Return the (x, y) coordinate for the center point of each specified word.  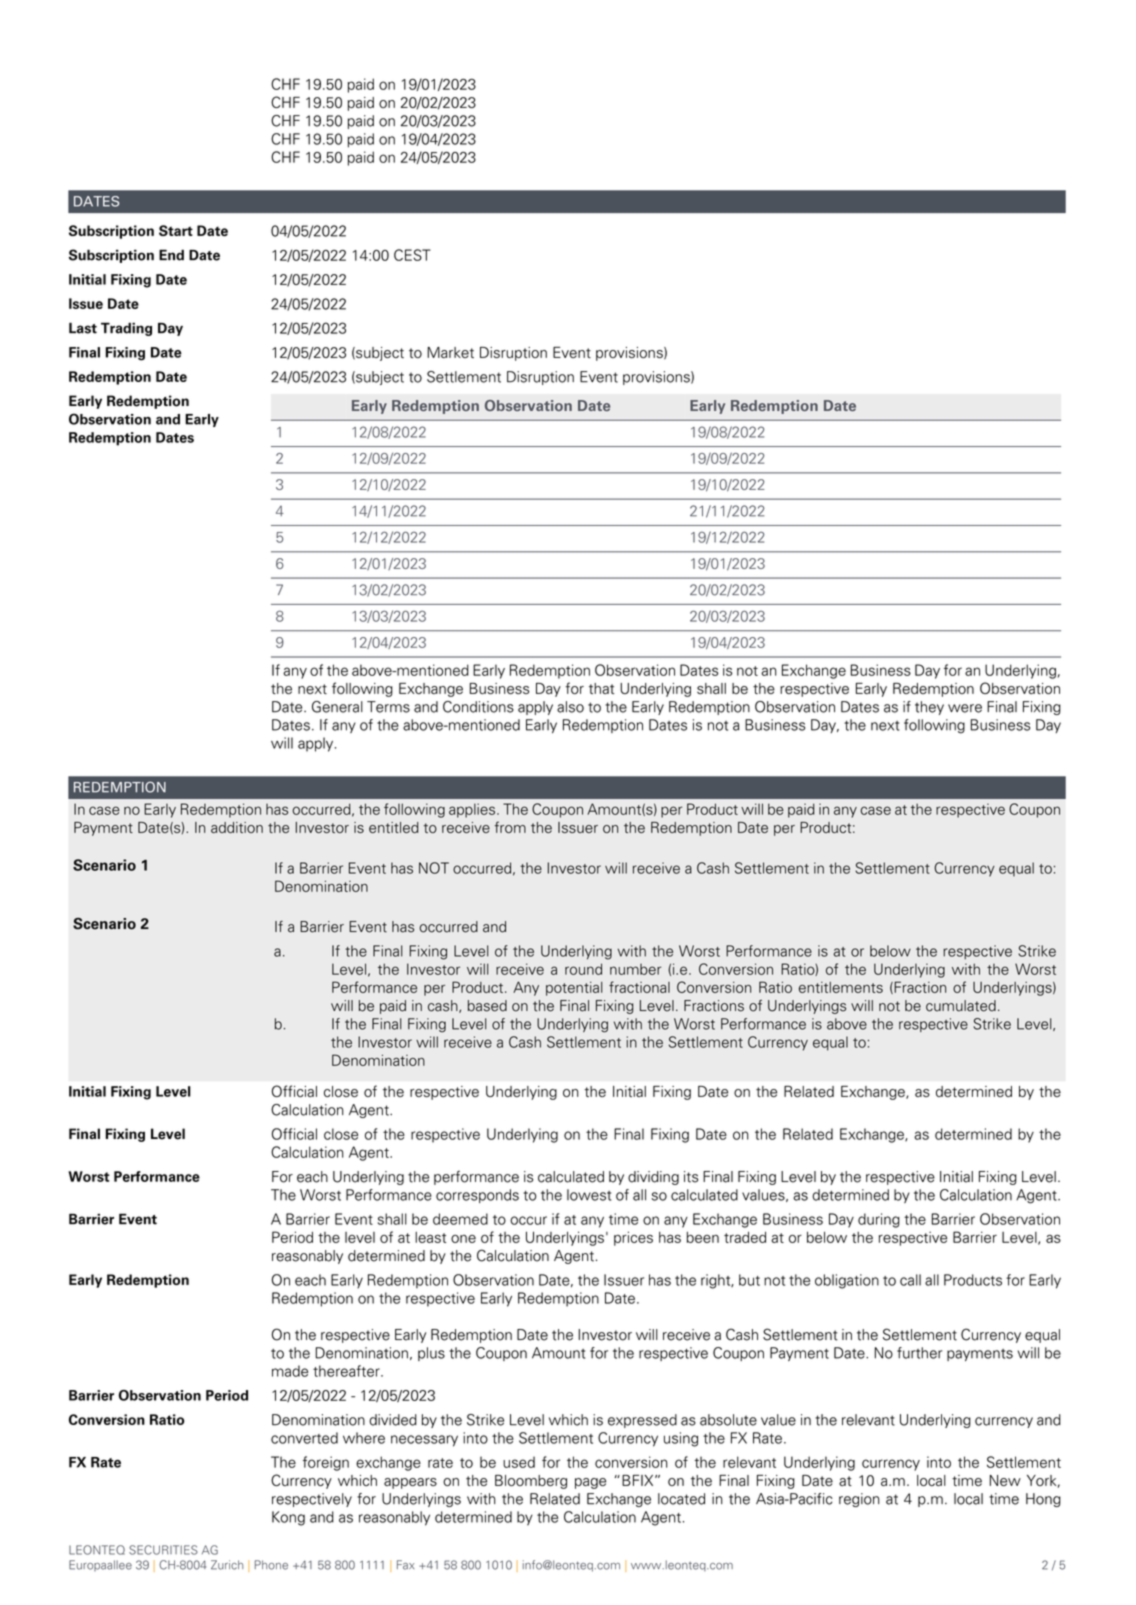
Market (450, 352)
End (171, 255)
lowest (589, 1195)
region (859, 1500)
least (430, 1237)
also (570, 707)
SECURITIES (163, 1550)
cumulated (961, 1006)
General (337, 707)
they (929, 708)
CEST (412, 255)
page (590, 1483)
